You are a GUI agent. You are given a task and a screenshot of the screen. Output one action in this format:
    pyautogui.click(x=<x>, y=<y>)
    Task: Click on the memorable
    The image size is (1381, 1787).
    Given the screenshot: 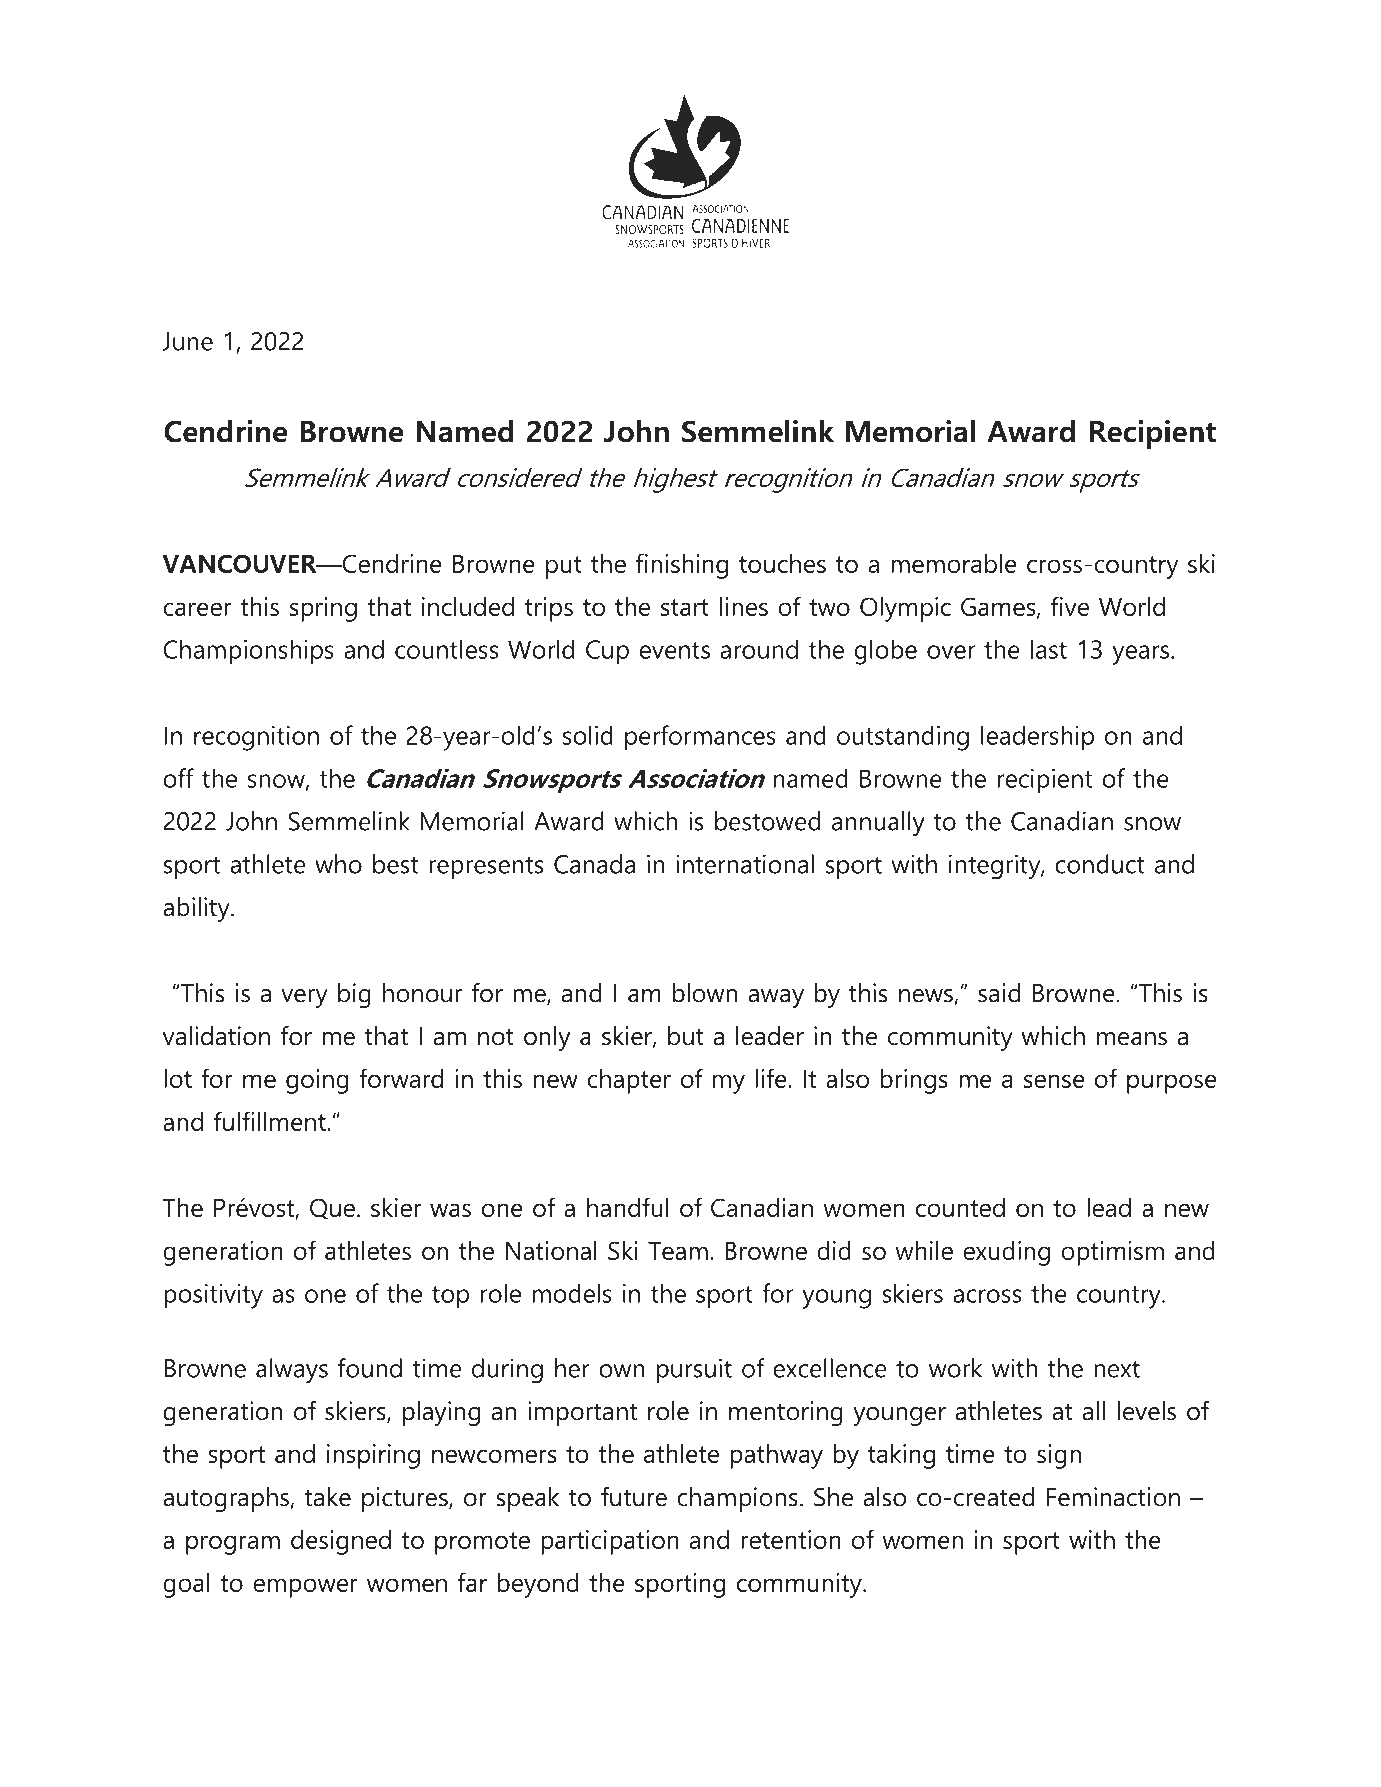 What is the action you would take?
    pyautogui.click(x=954, y=563)
